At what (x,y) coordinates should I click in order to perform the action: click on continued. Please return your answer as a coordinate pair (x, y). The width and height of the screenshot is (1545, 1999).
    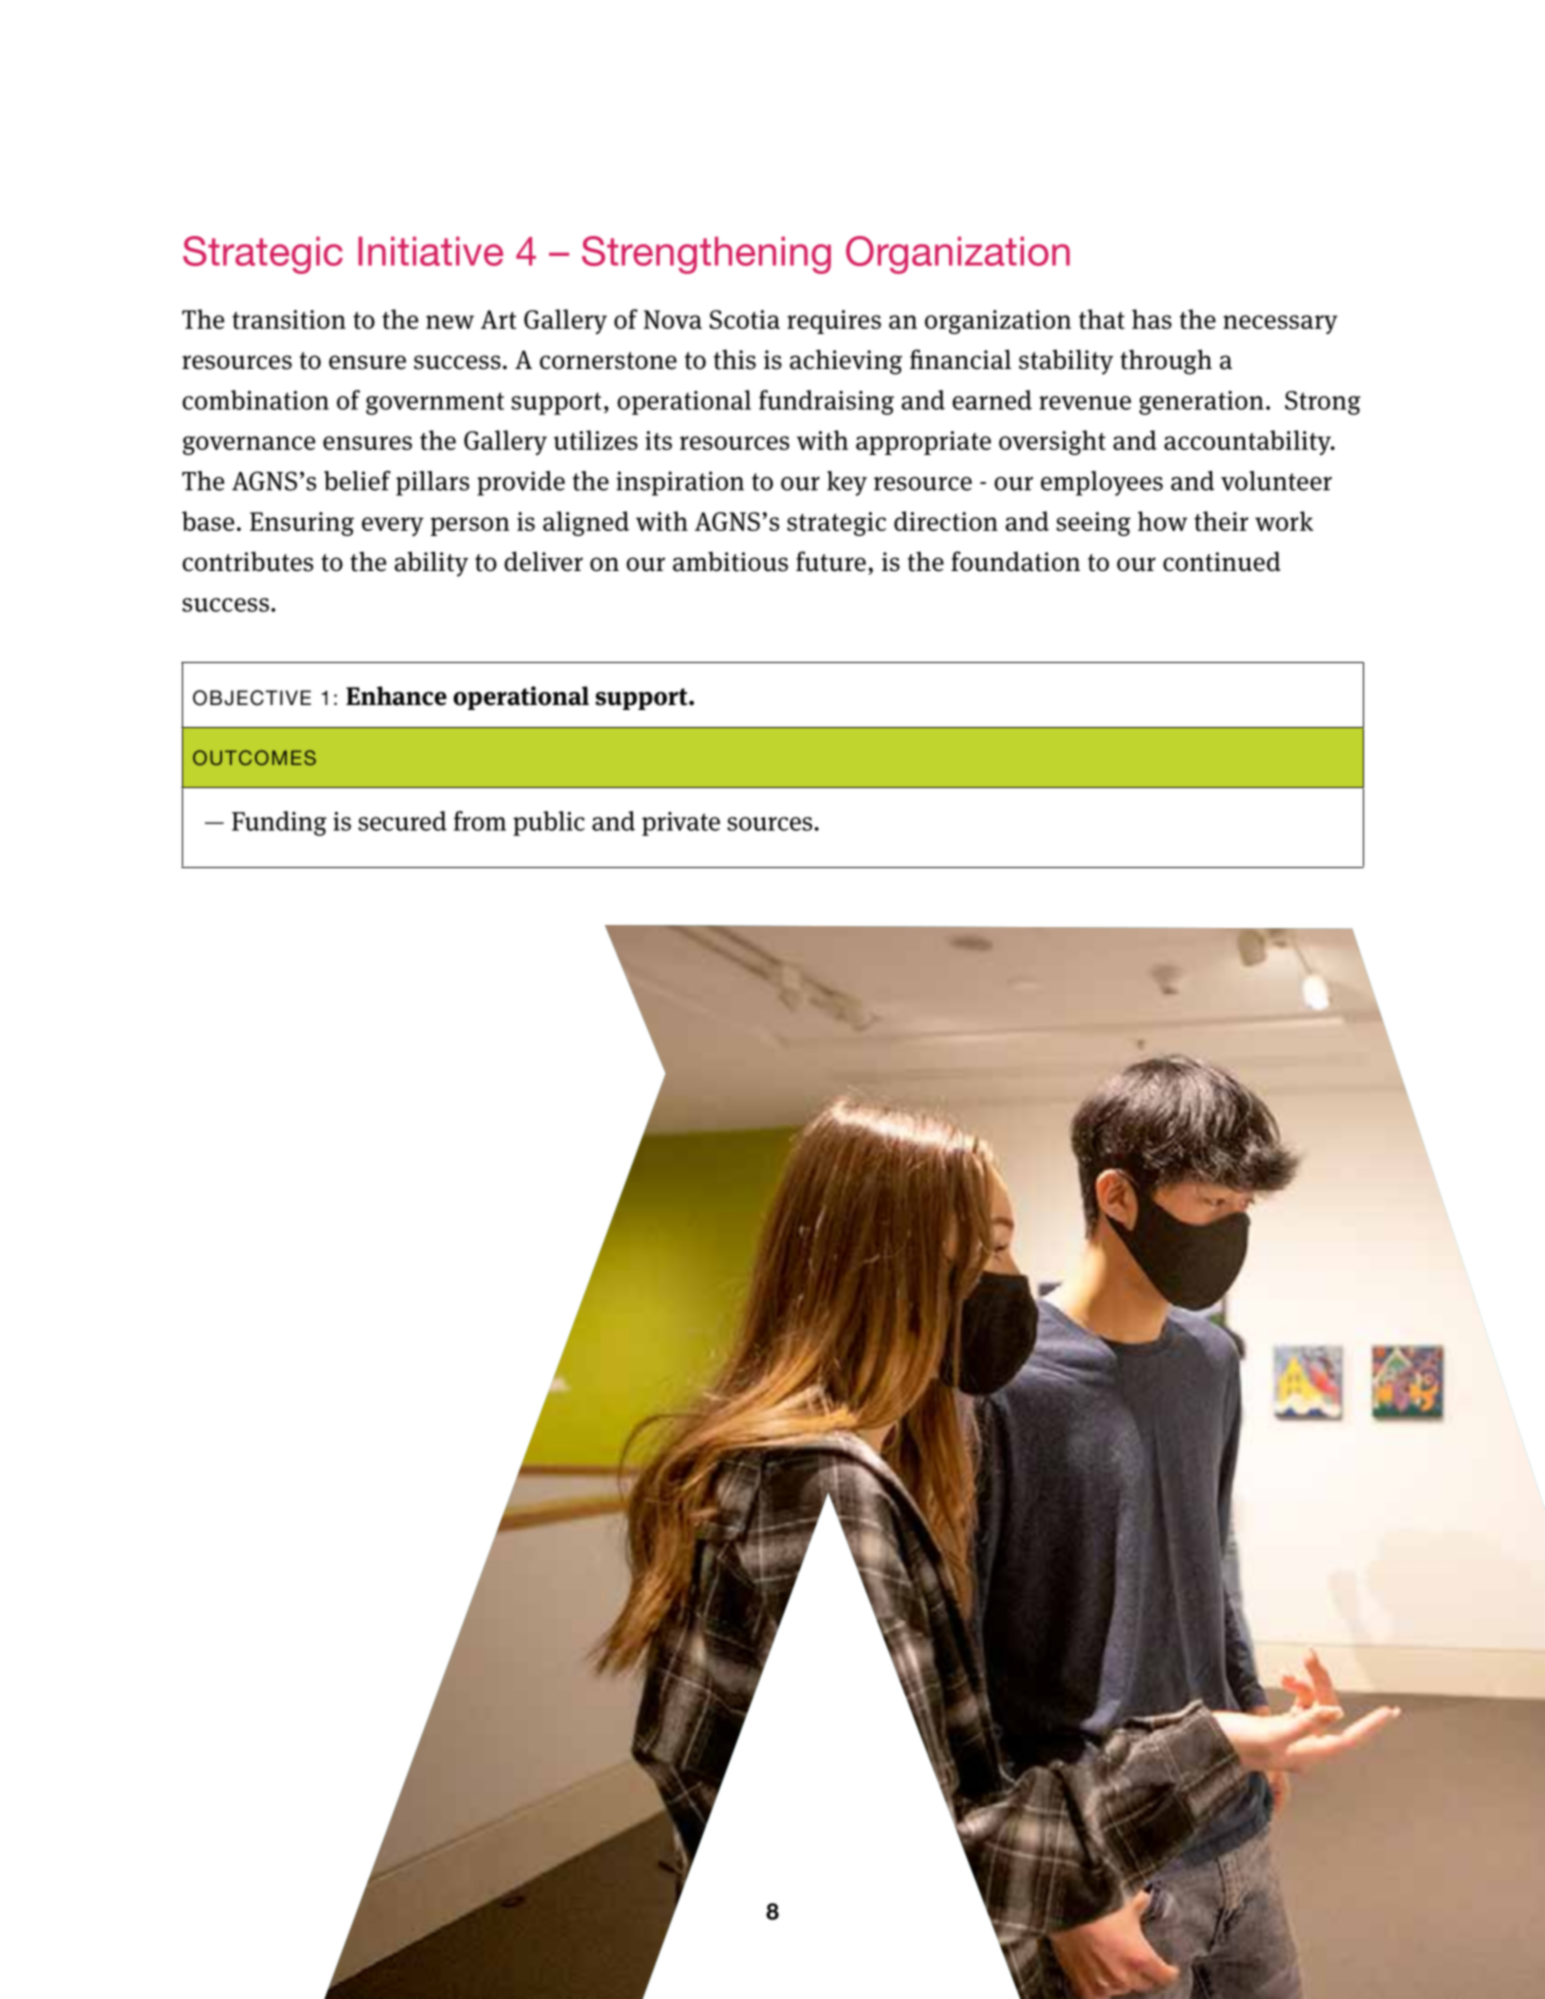
    Looking at the image, I should click on (1222, 561).
